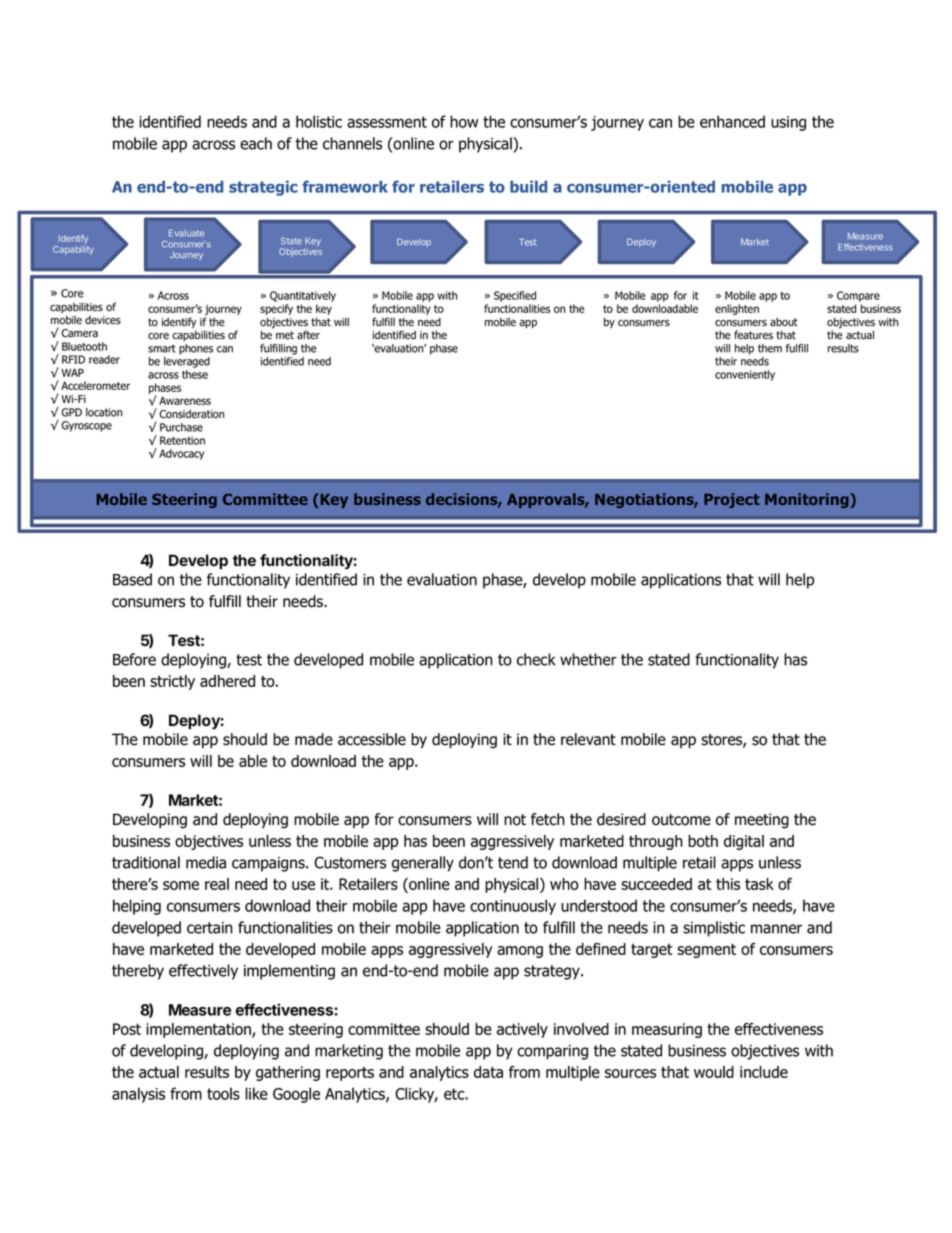 This screenshot has height=1233, width=952. Describe the element at coordinates (764, 1072) in the screenshot. I see `include` at that location.
